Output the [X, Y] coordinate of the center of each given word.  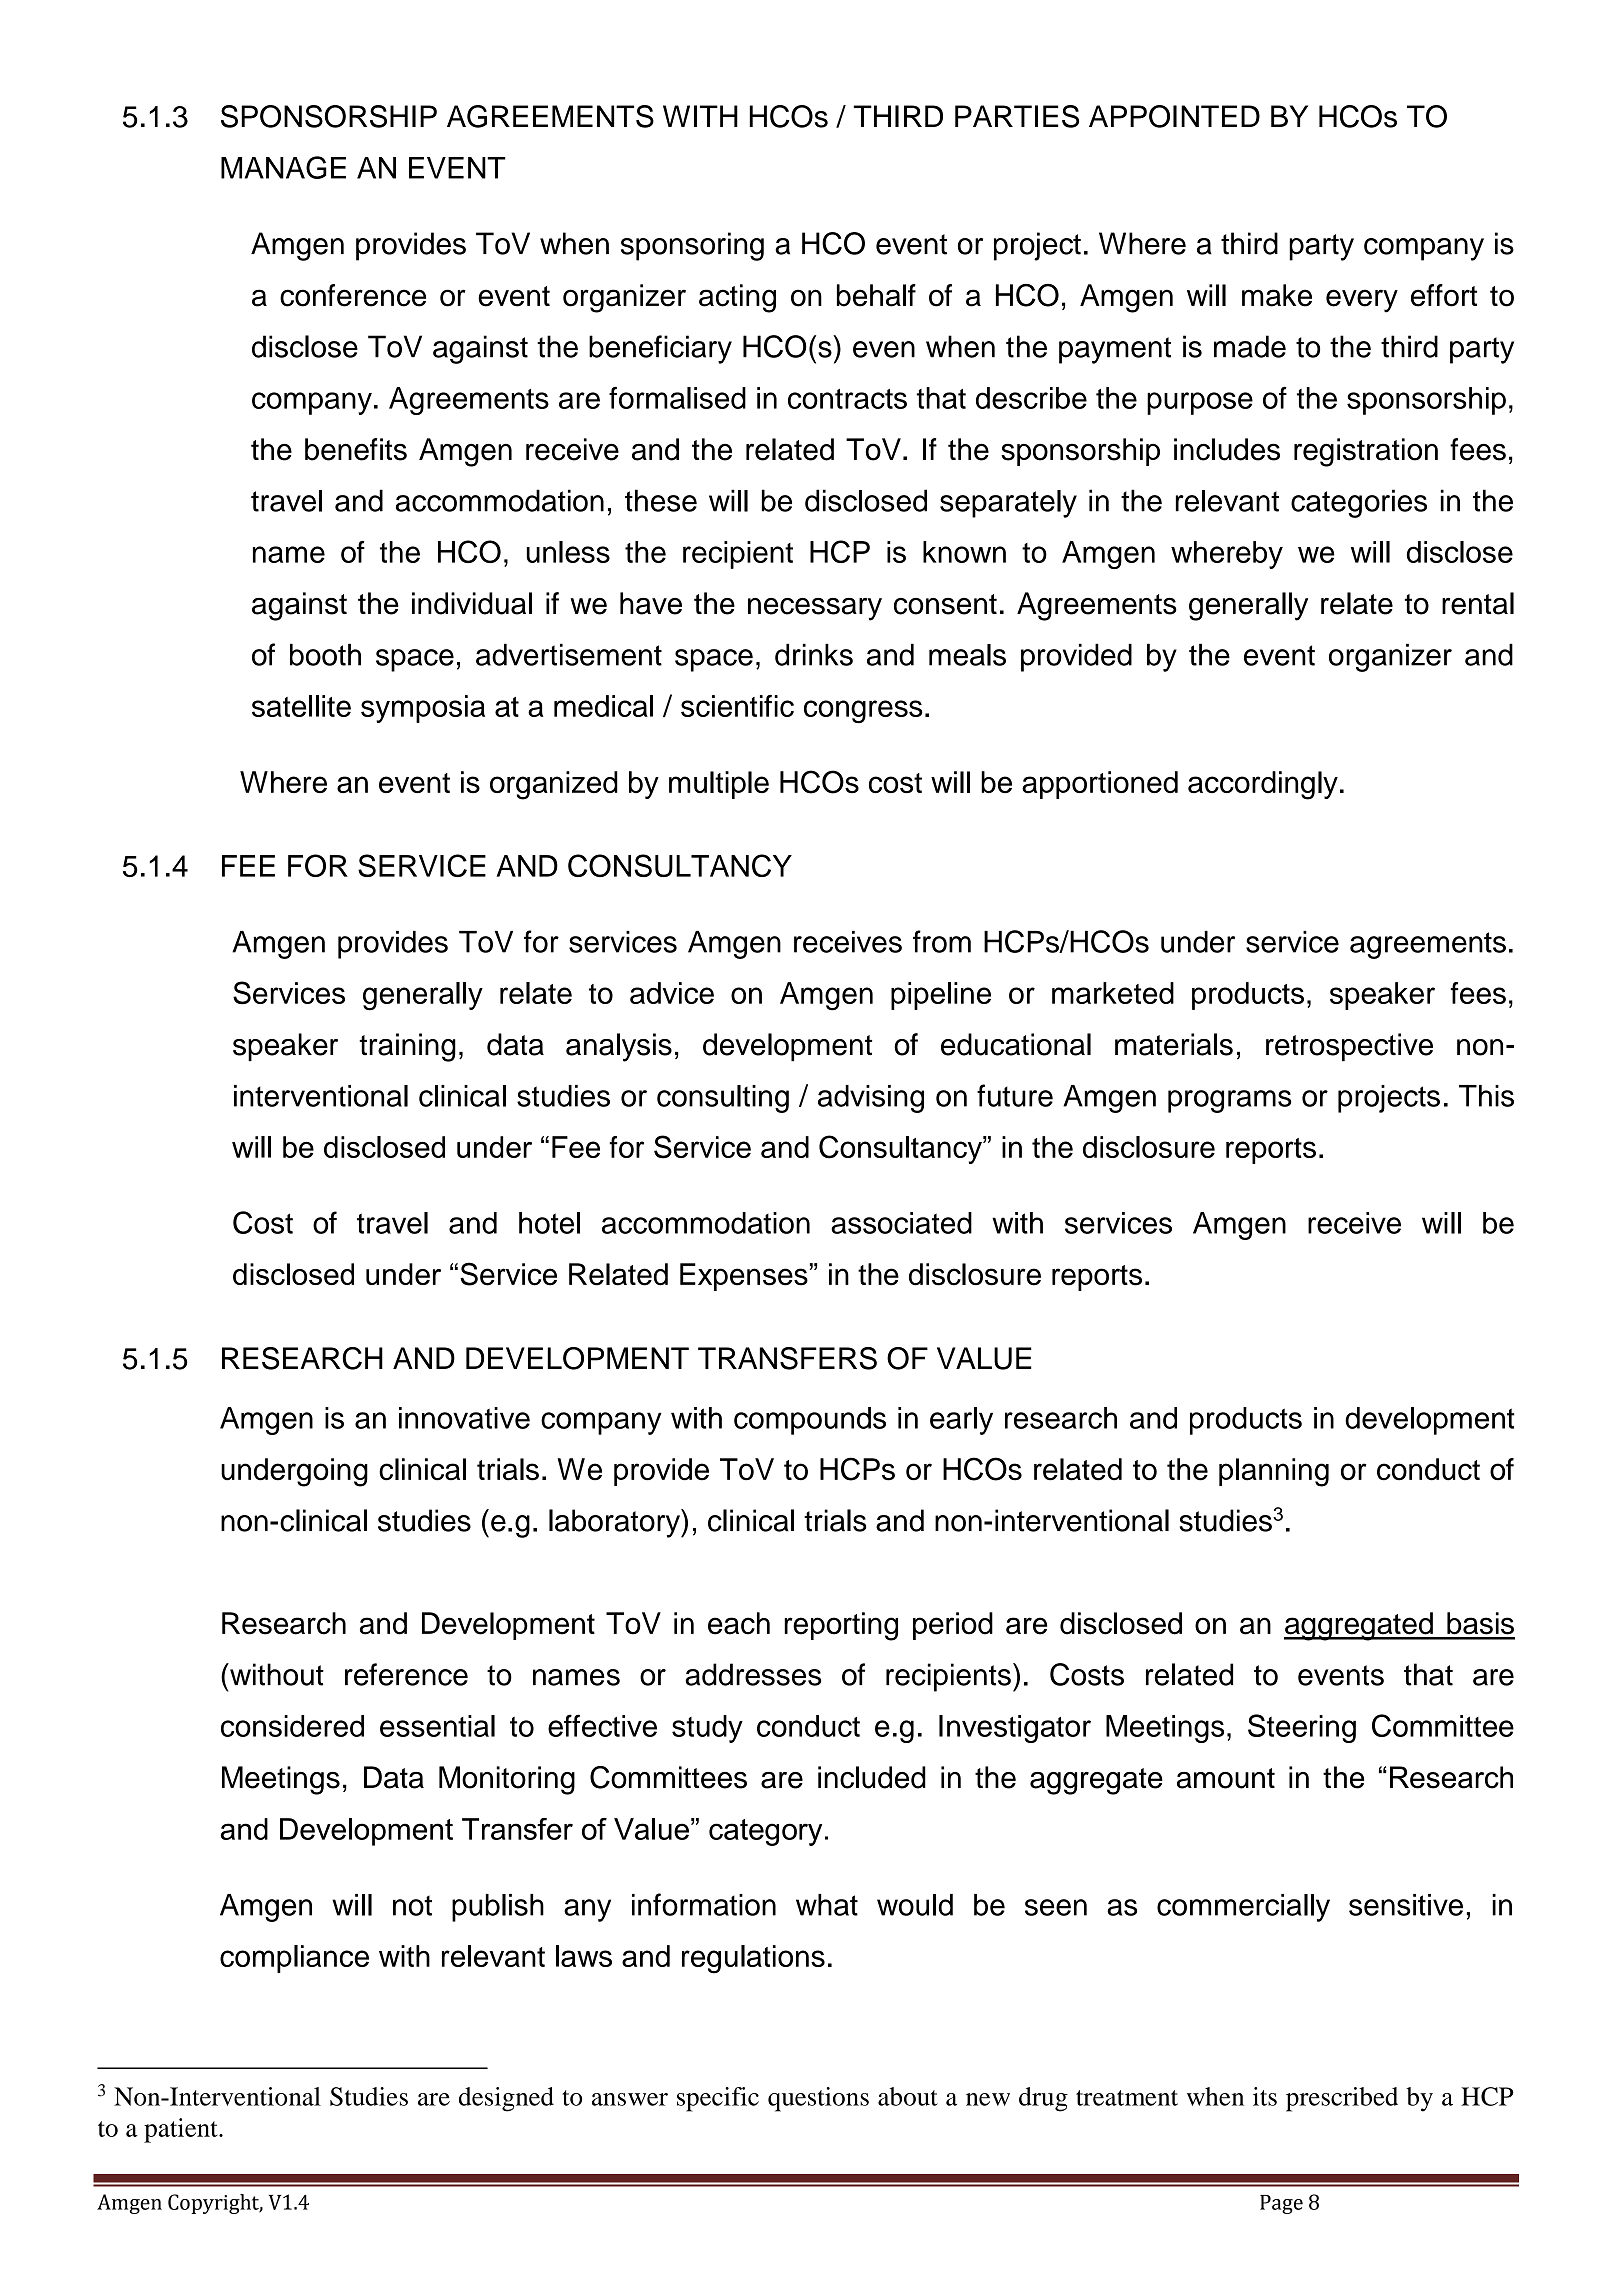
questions [818, 2099]
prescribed [1342, 2099]
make [1277, 295]
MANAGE [283, 167]
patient [182, 2130]
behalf [876, 295]
